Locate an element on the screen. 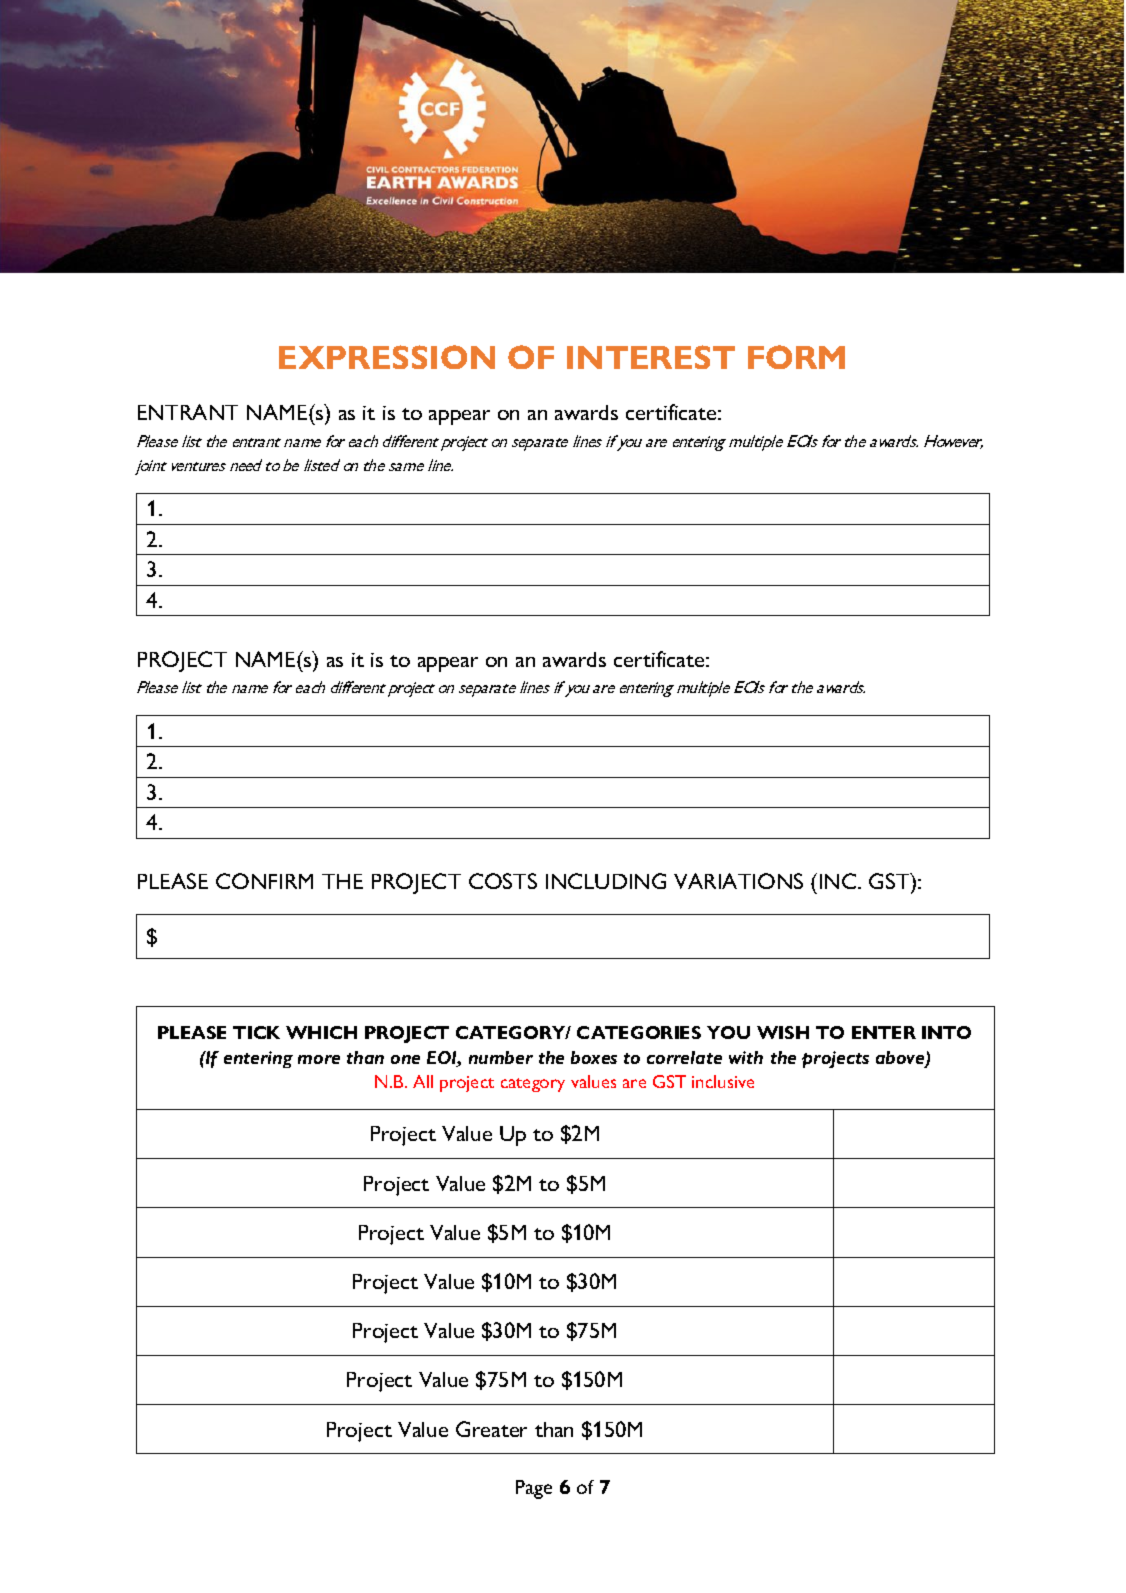 Image resolution: width=1126 pixels, height=1593 pixels. INCLUDING is located at coordinates (606, 881).
